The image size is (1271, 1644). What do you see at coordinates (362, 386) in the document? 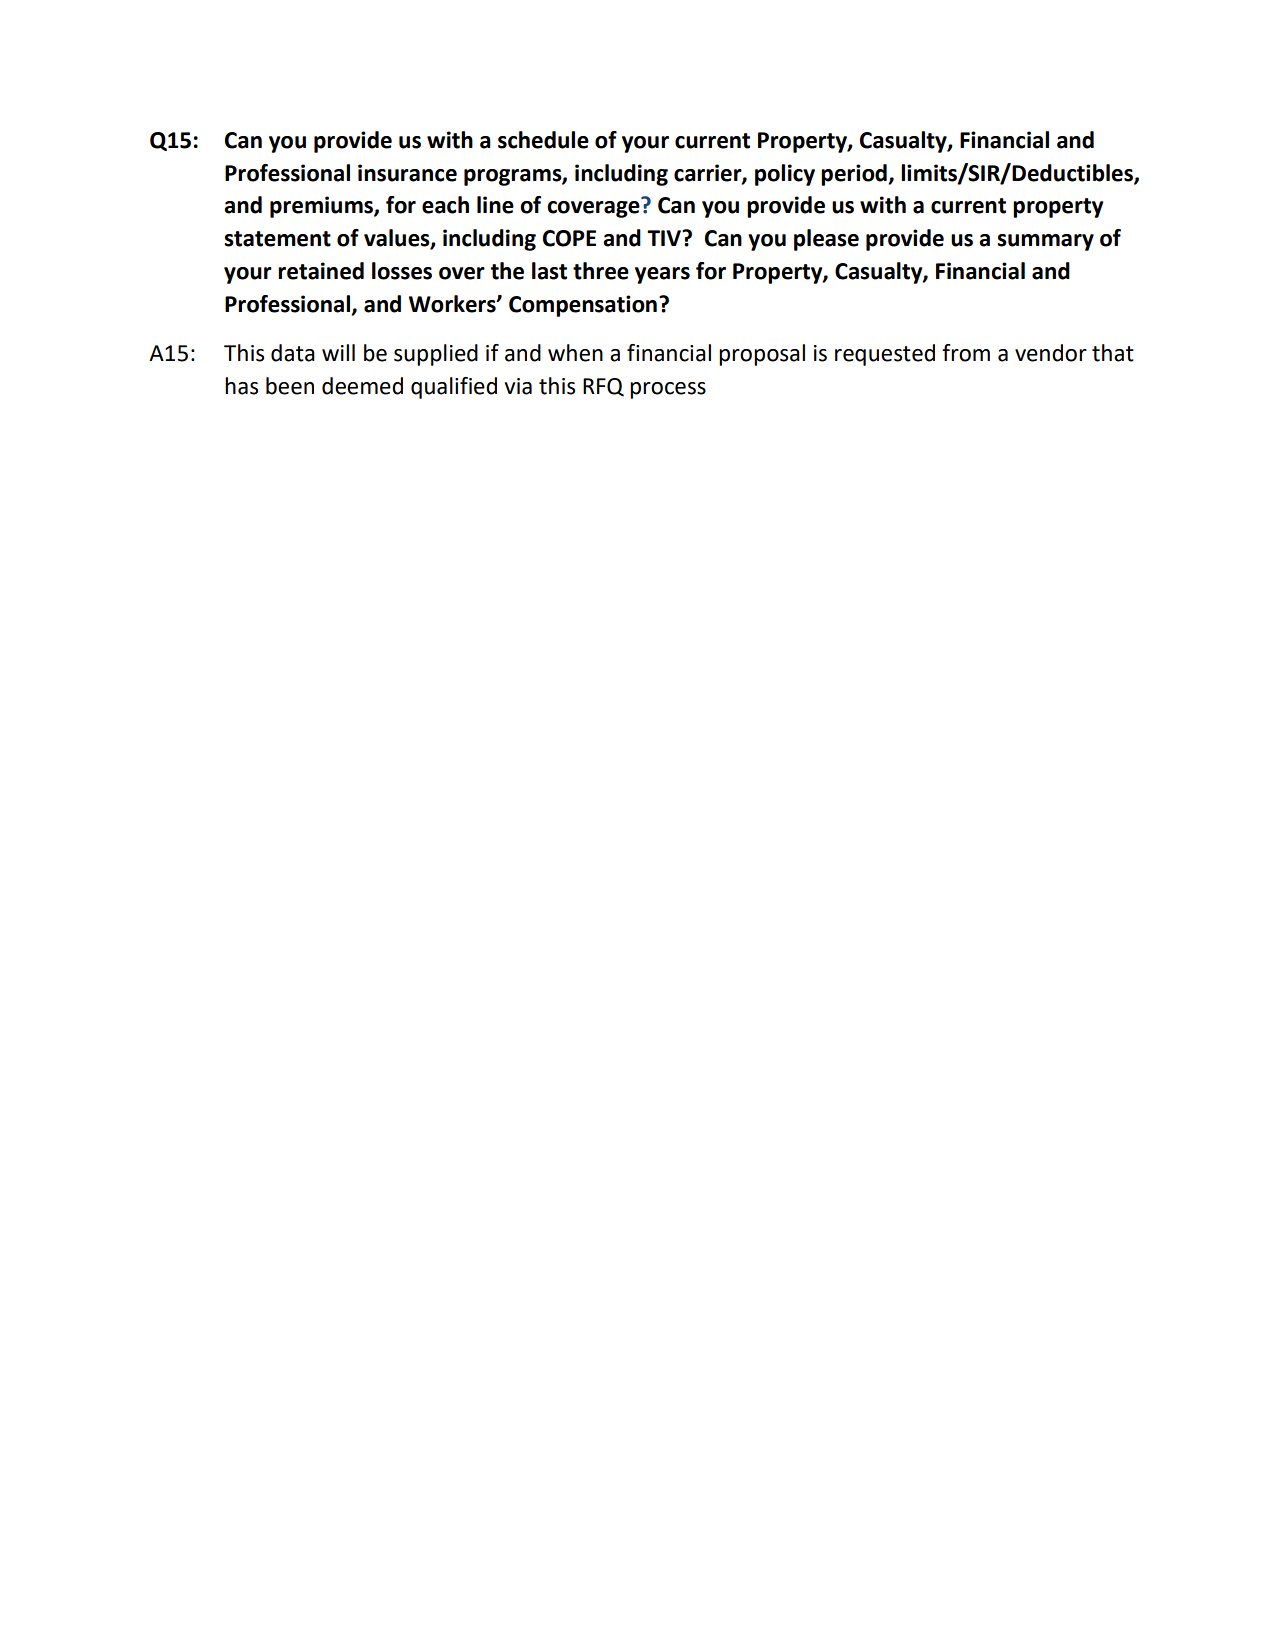
I see `deemed` at bounding box center [362, 386].
